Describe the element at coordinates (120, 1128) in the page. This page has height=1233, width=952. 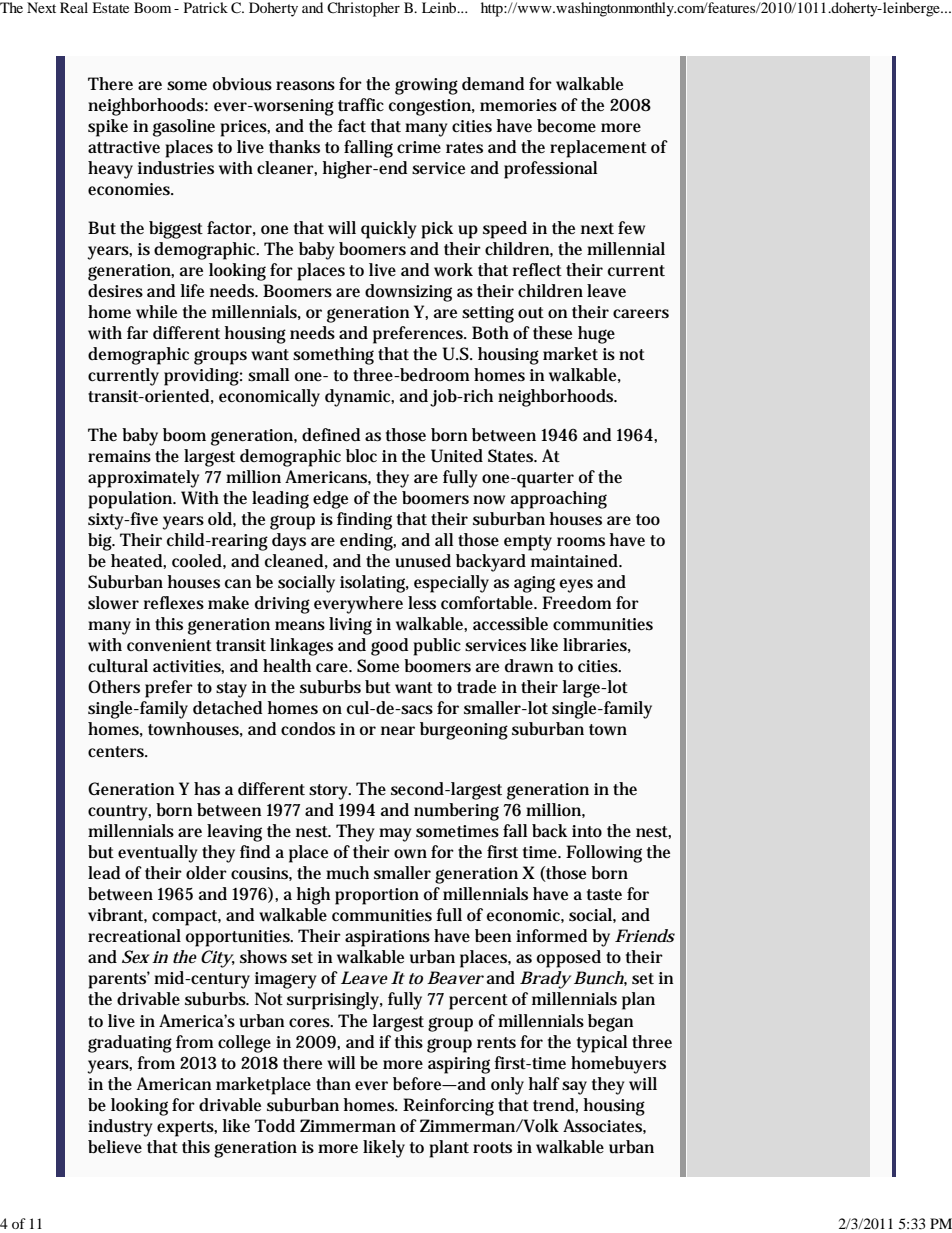
I see `industry` at that location.
